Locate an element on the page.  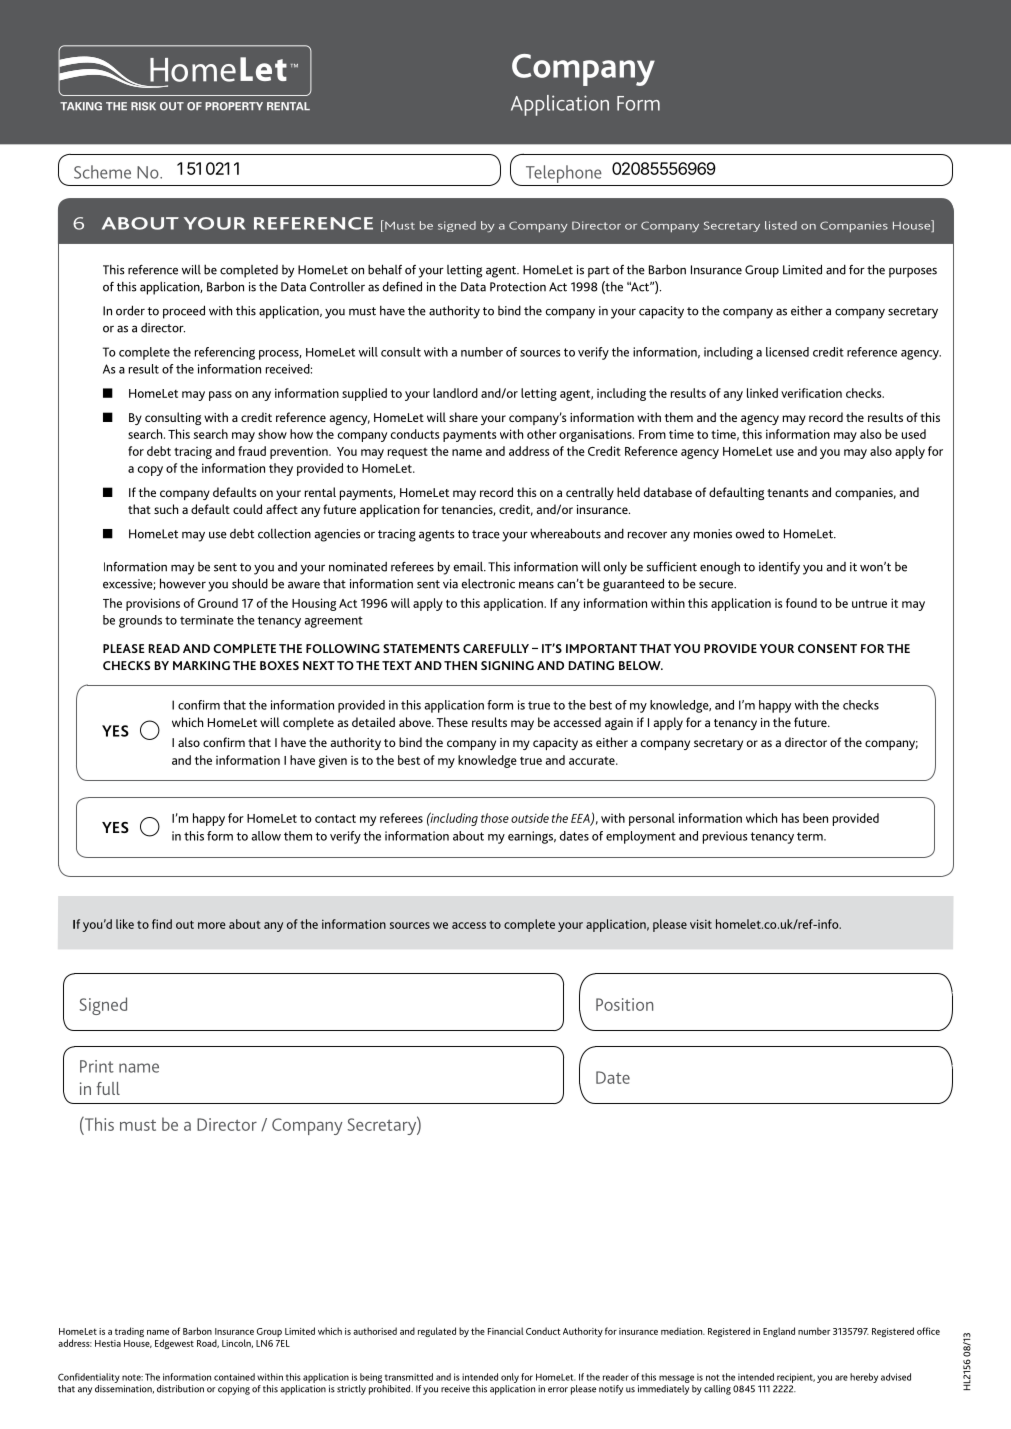
listed is located at coordinates (781, 225).
